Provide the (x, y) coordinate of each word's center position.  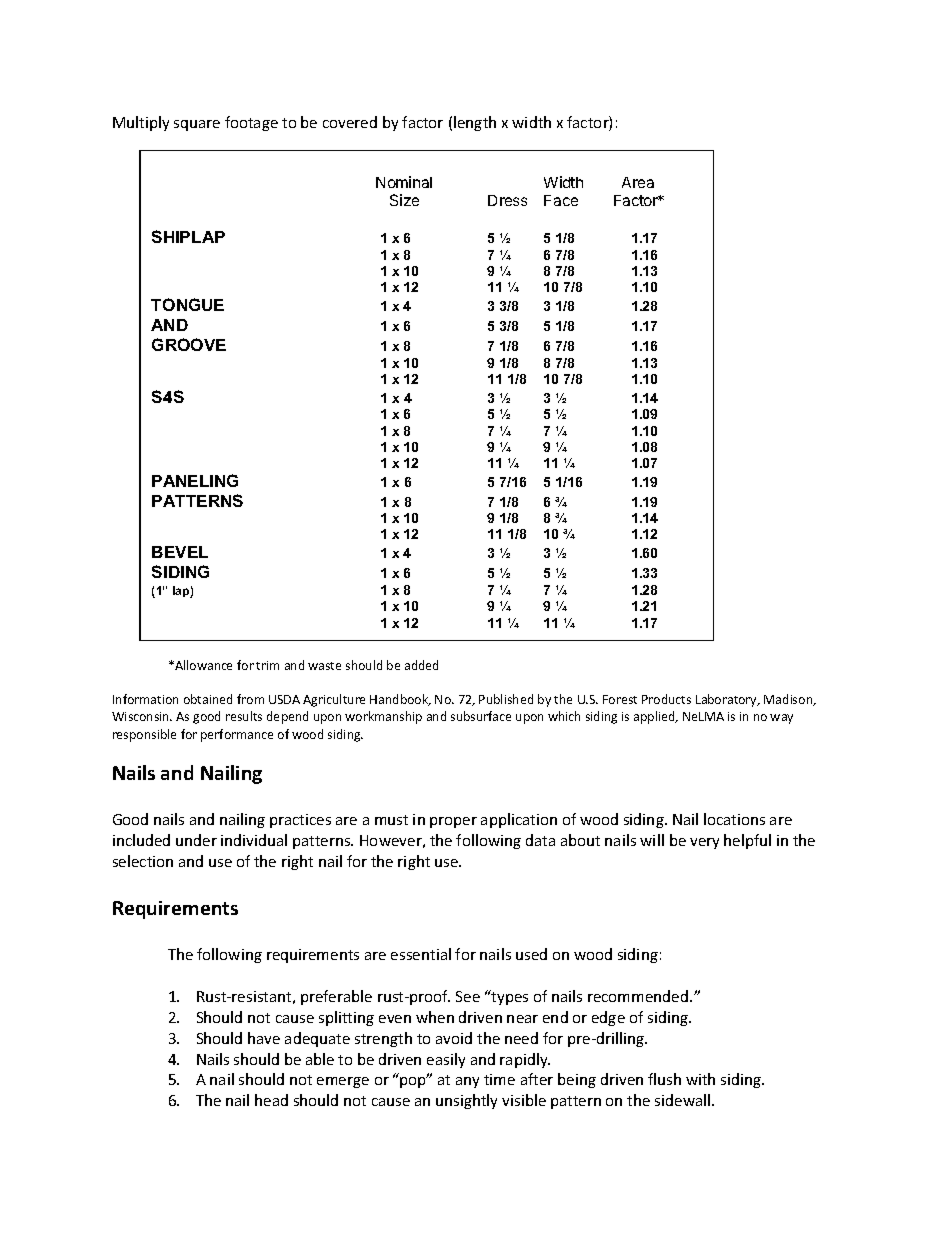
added (421, 665)
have (264, 1038)
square (197, 125)
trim (267, 665)
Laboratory (727, 700)
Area (638, 182)
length (475, 123)
